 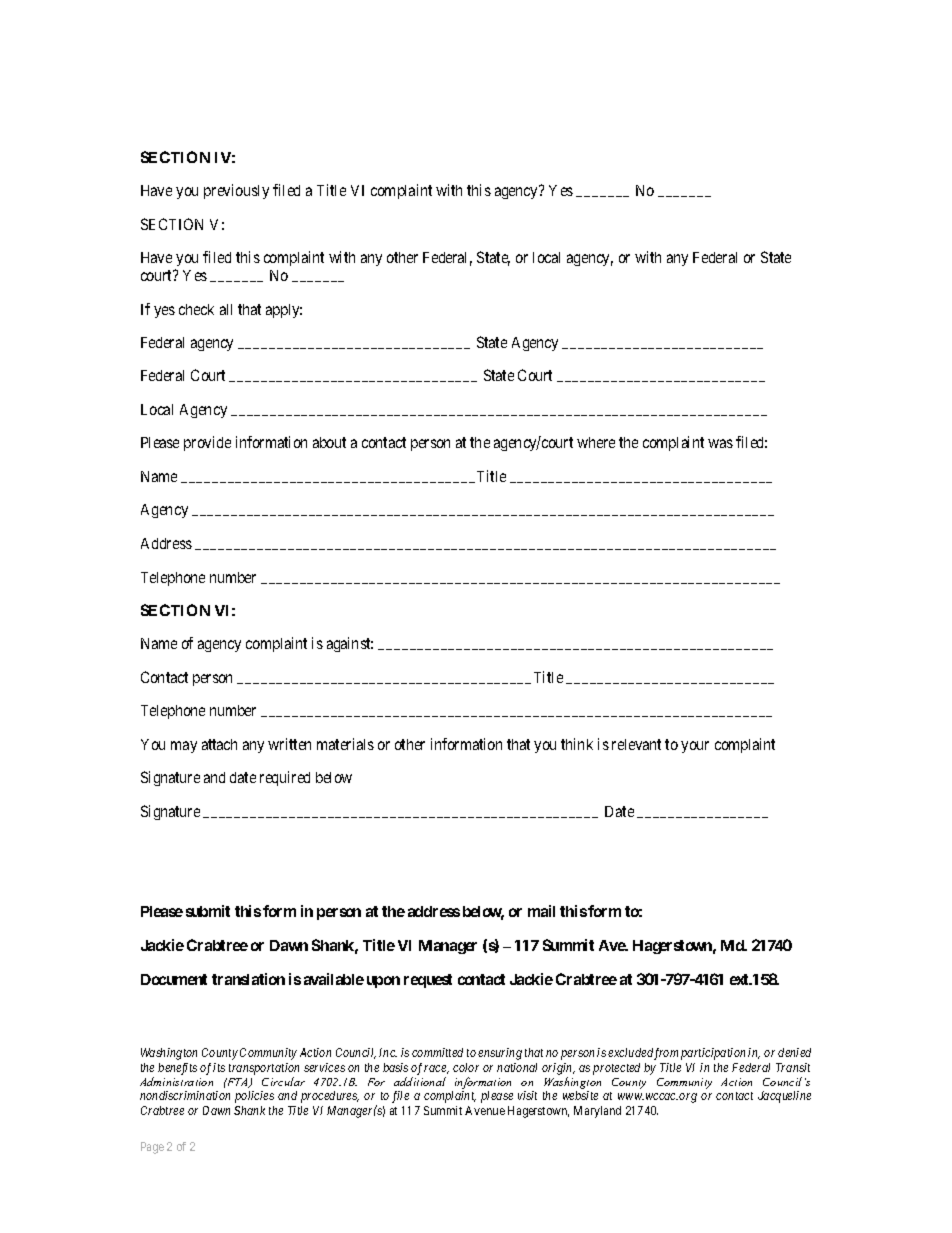 What do you see at coordinates (207, 443) in the screenshot?
I see `provide` at bounding box center [207, 443].
